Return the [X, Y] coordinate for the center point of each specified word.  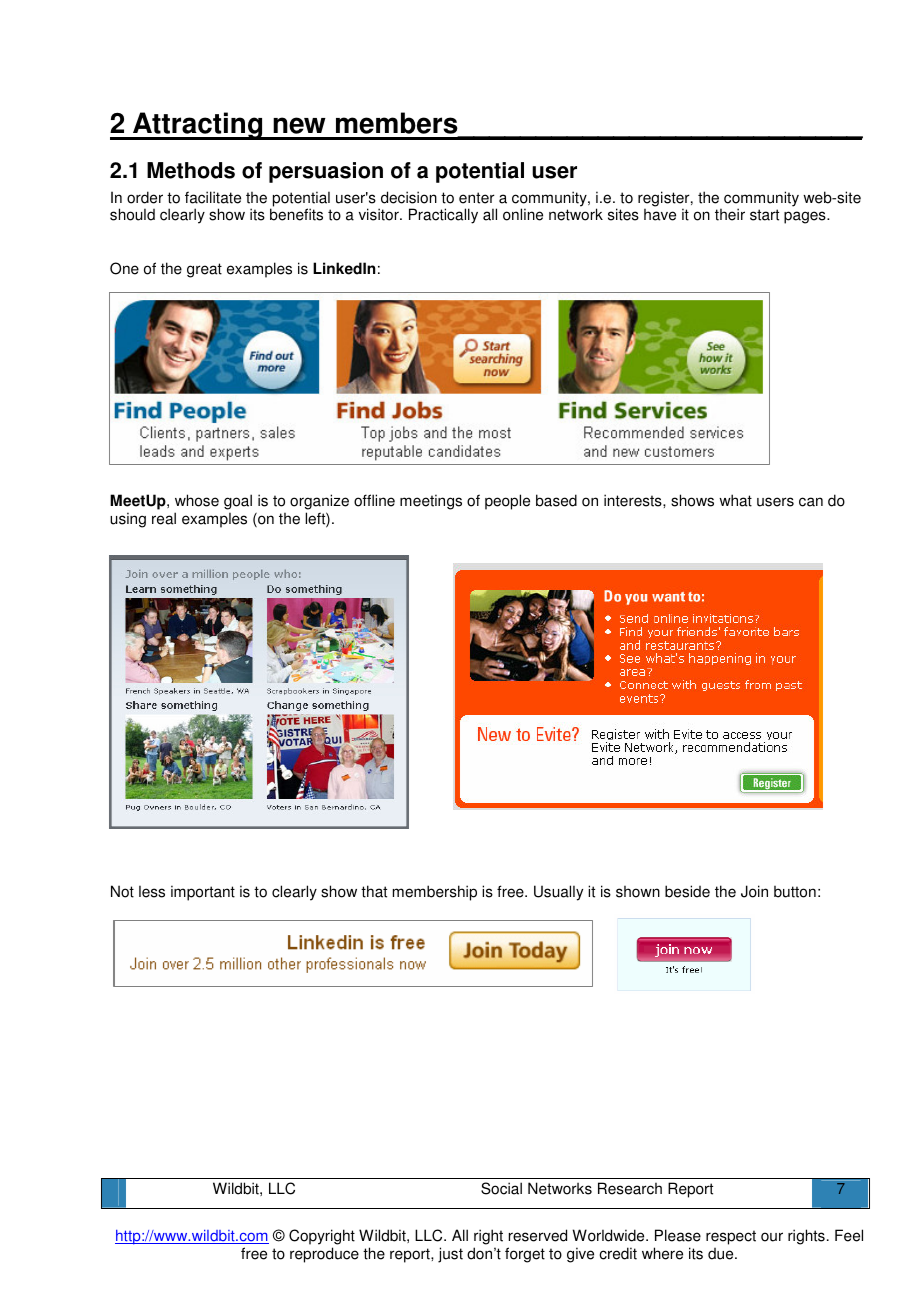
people [507, 502]
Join [754, 891]
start [764, 215]
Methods [191, 170]
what [735, 500]
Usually [558, 893]
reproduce [324, 1255]
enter [477, 198]
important [203, 893]
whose [197, 500]
